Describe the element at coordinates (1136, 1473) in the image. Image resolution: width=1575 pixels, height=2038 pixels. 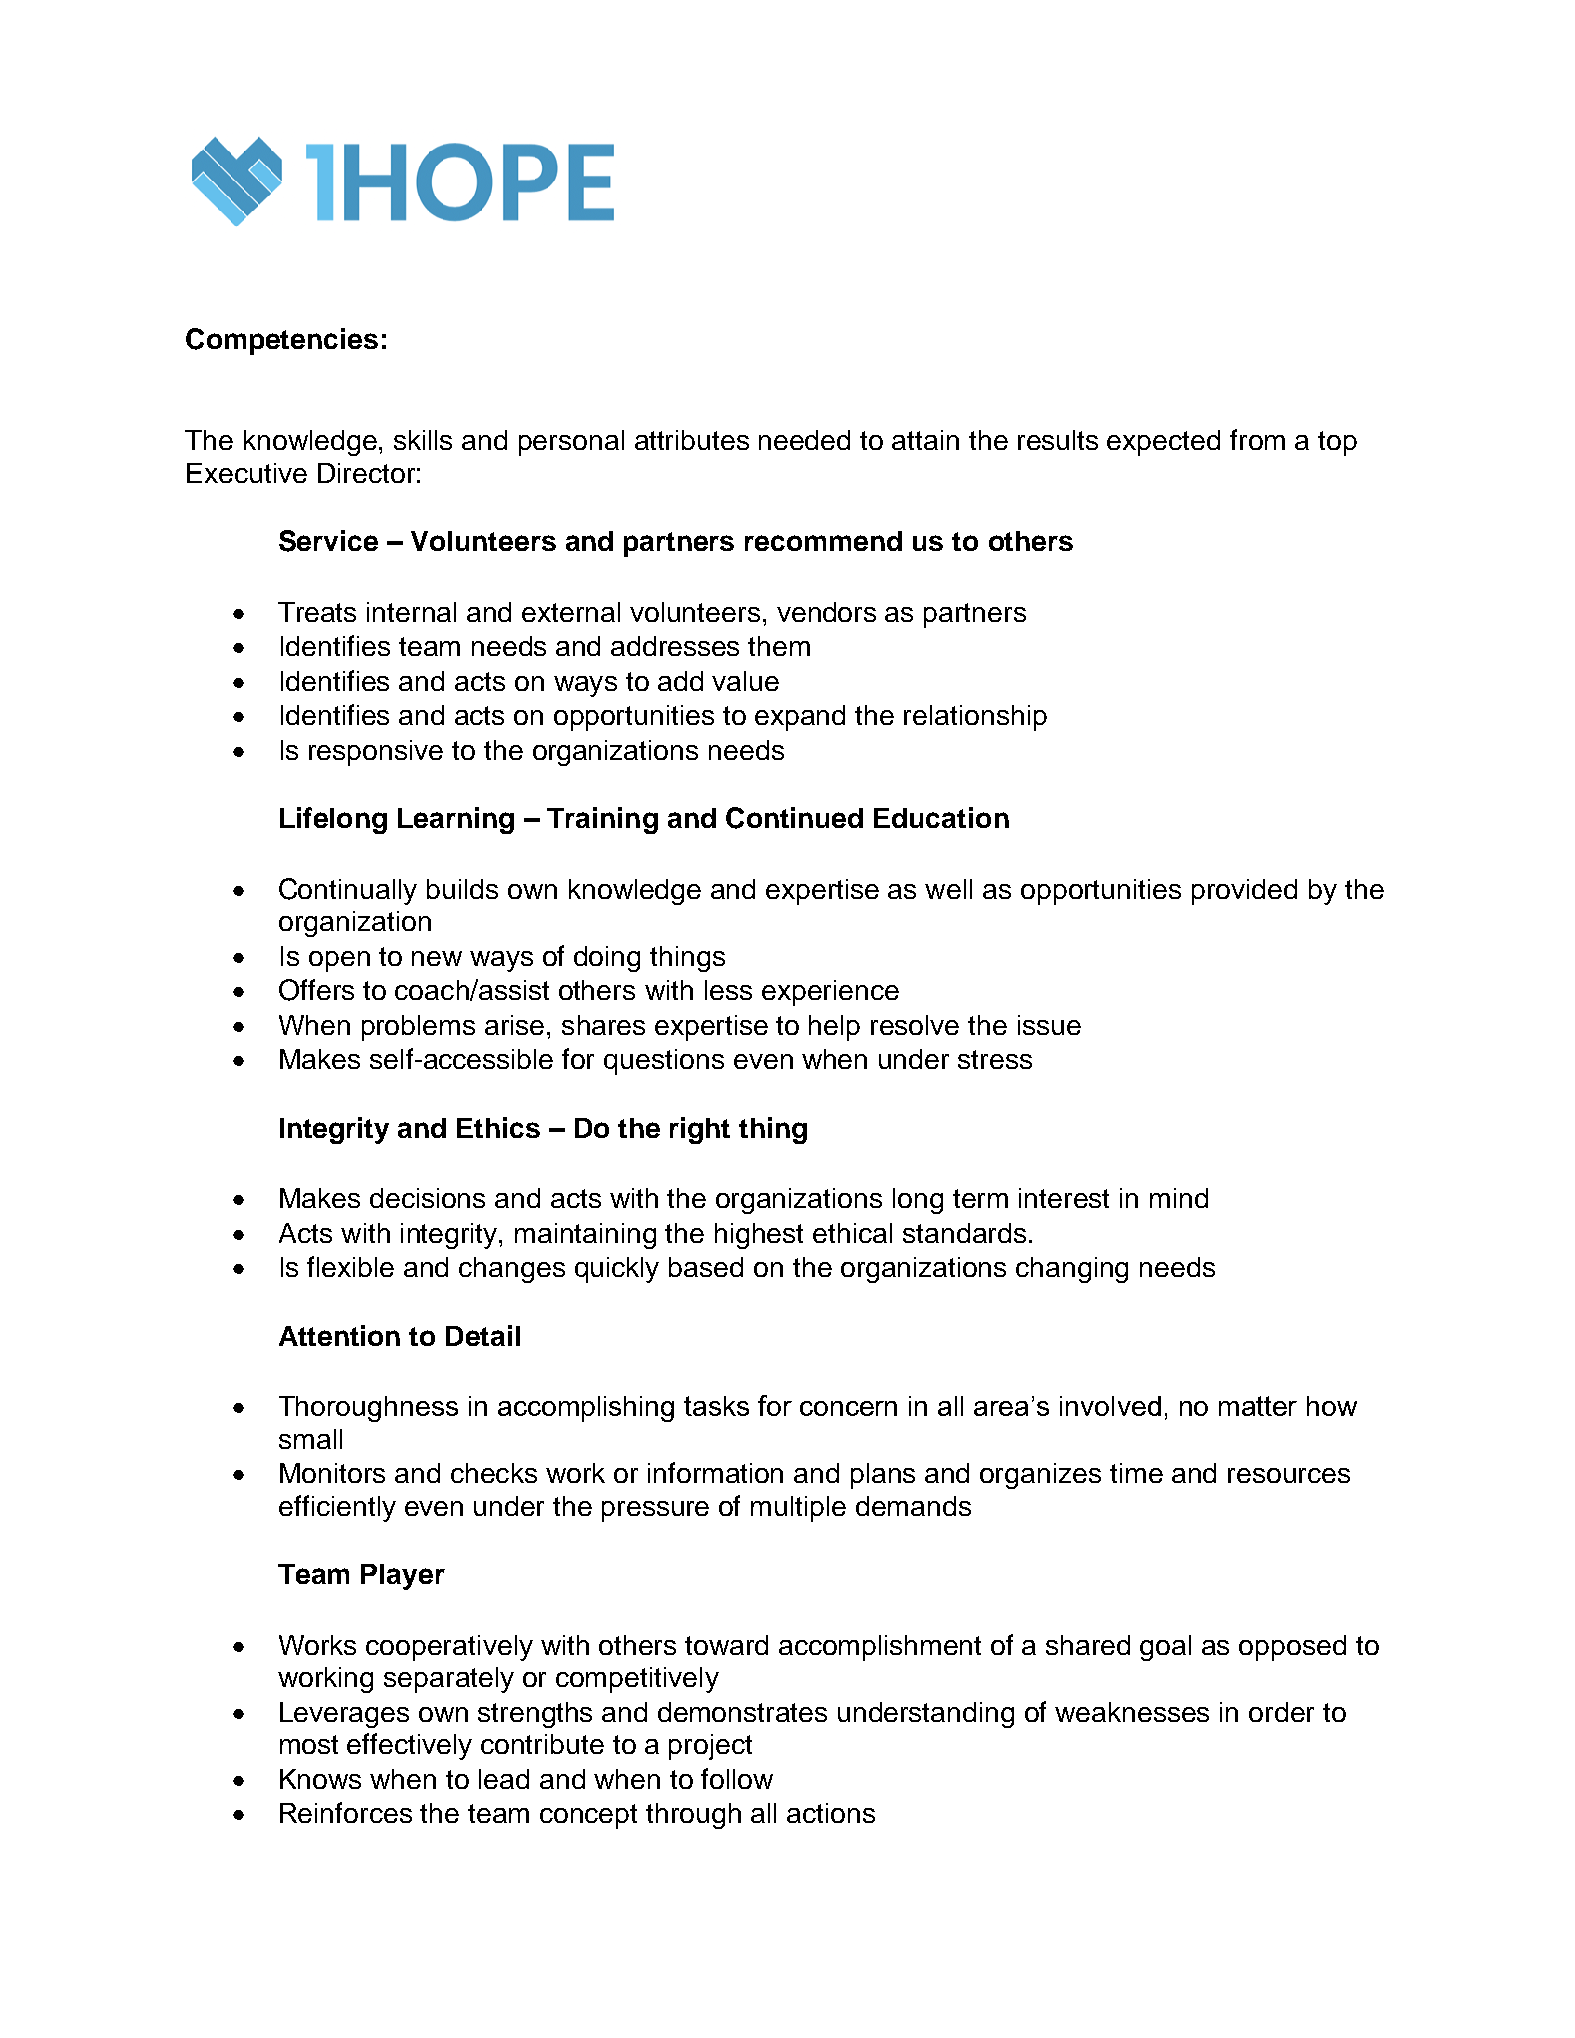
I see `time` at that location.
